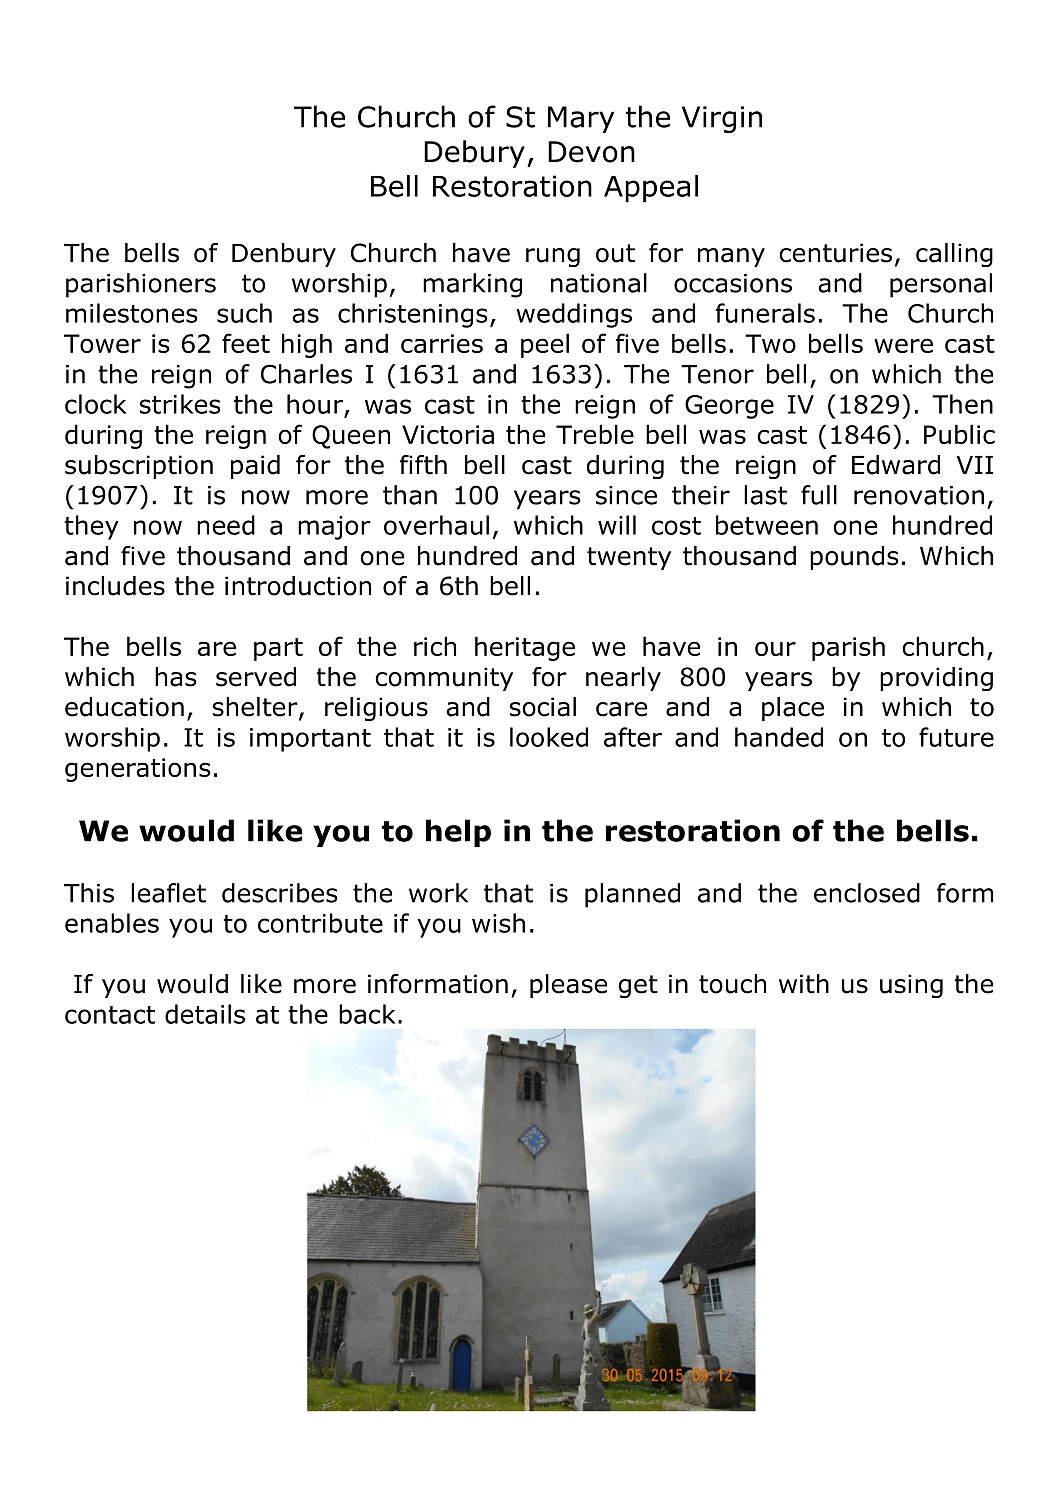 This screenshot has width=1059, height=1498. I want to click on Virgin, so click(722, 119).
